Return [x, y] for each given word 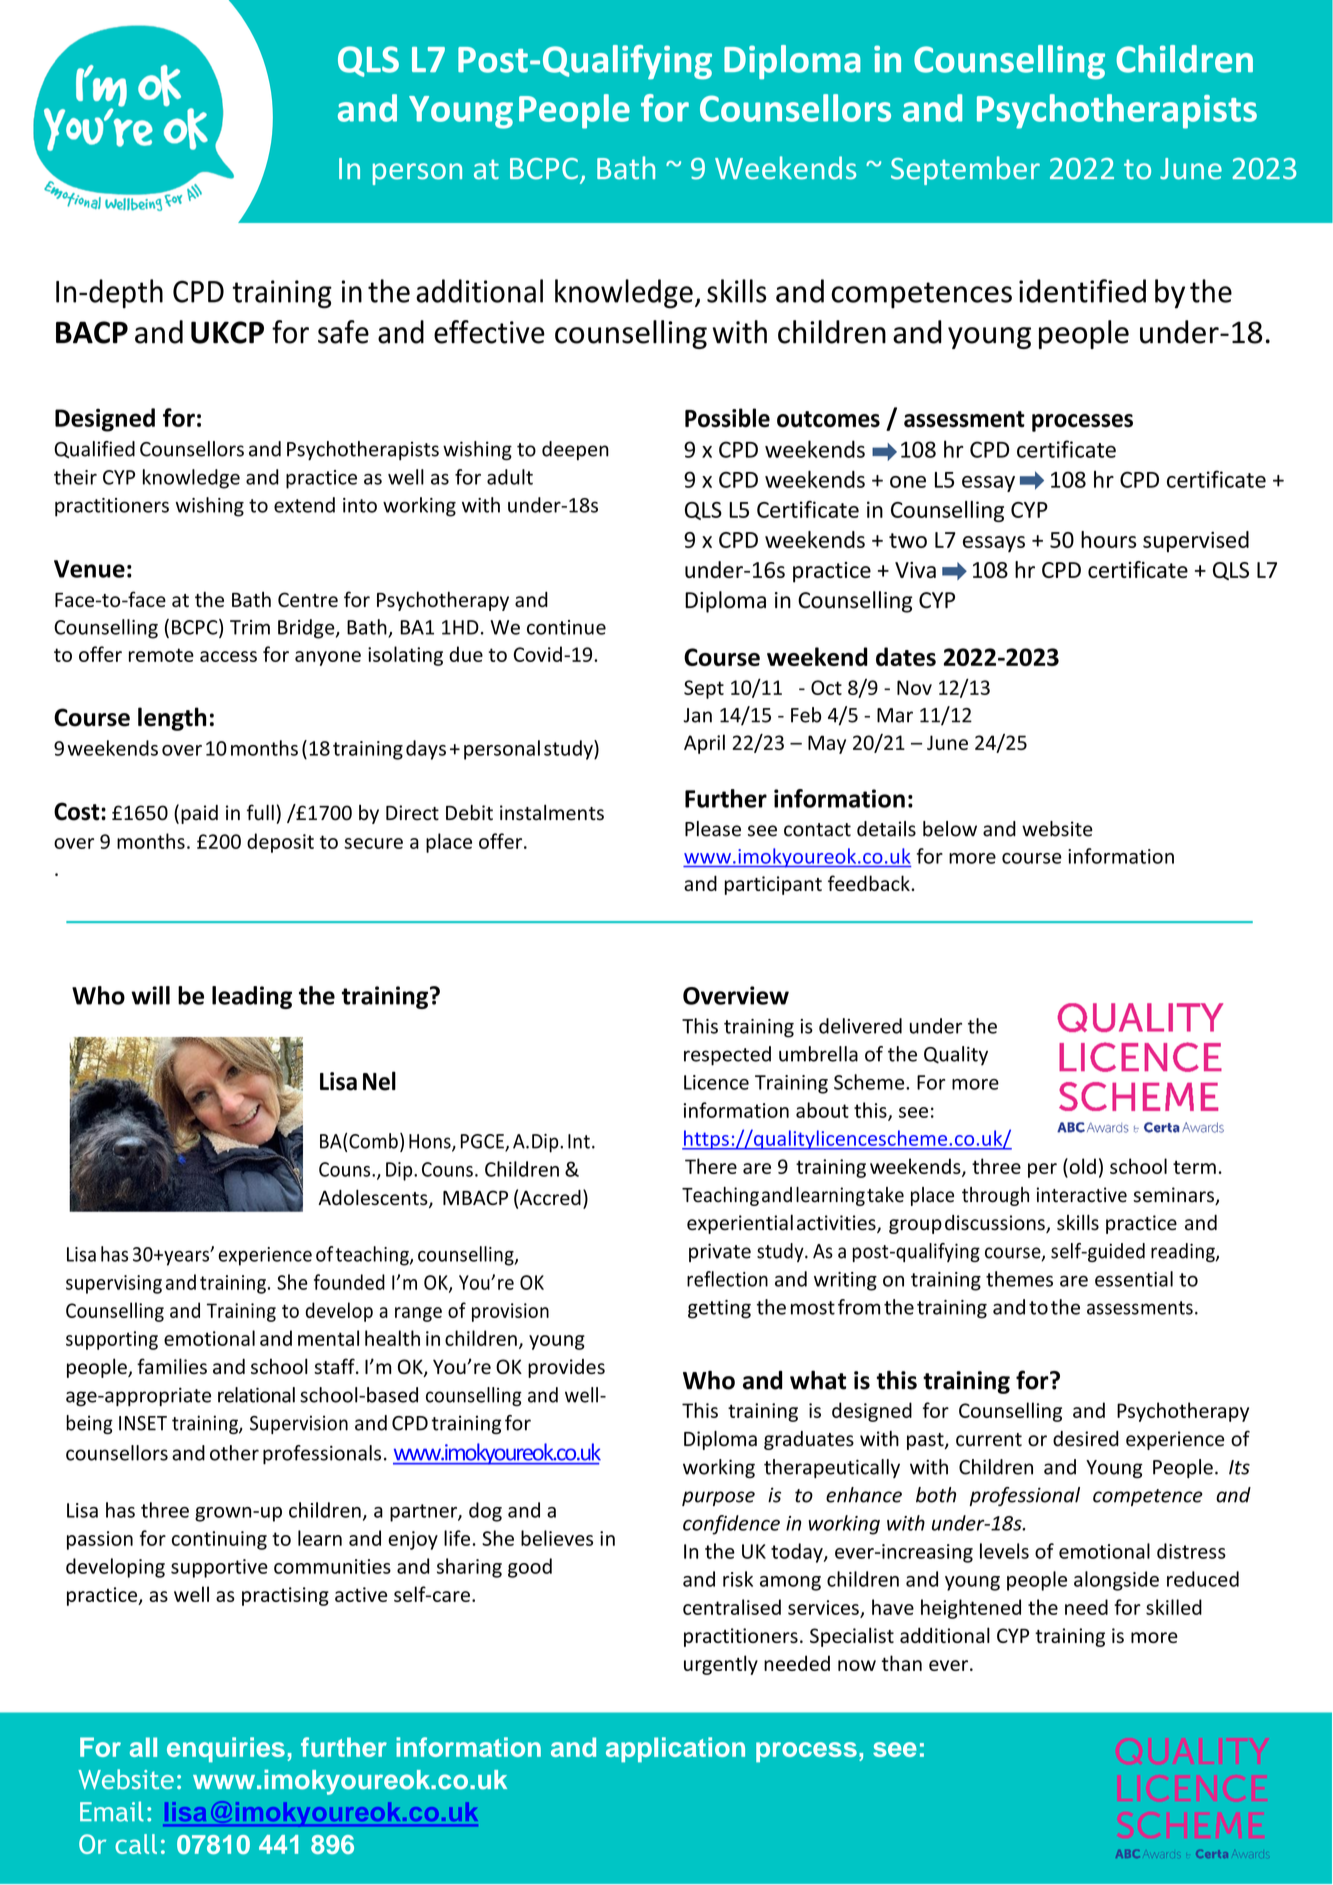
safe [343, 332]
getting [719, 1309]
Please [713, 829]
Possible [727, 418]
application [675, 1750]
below [950, 829]
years [188, 1257]
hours [1108, 539]
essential [1134, 1279]
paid [199, 814]
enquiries [226, 1750]
